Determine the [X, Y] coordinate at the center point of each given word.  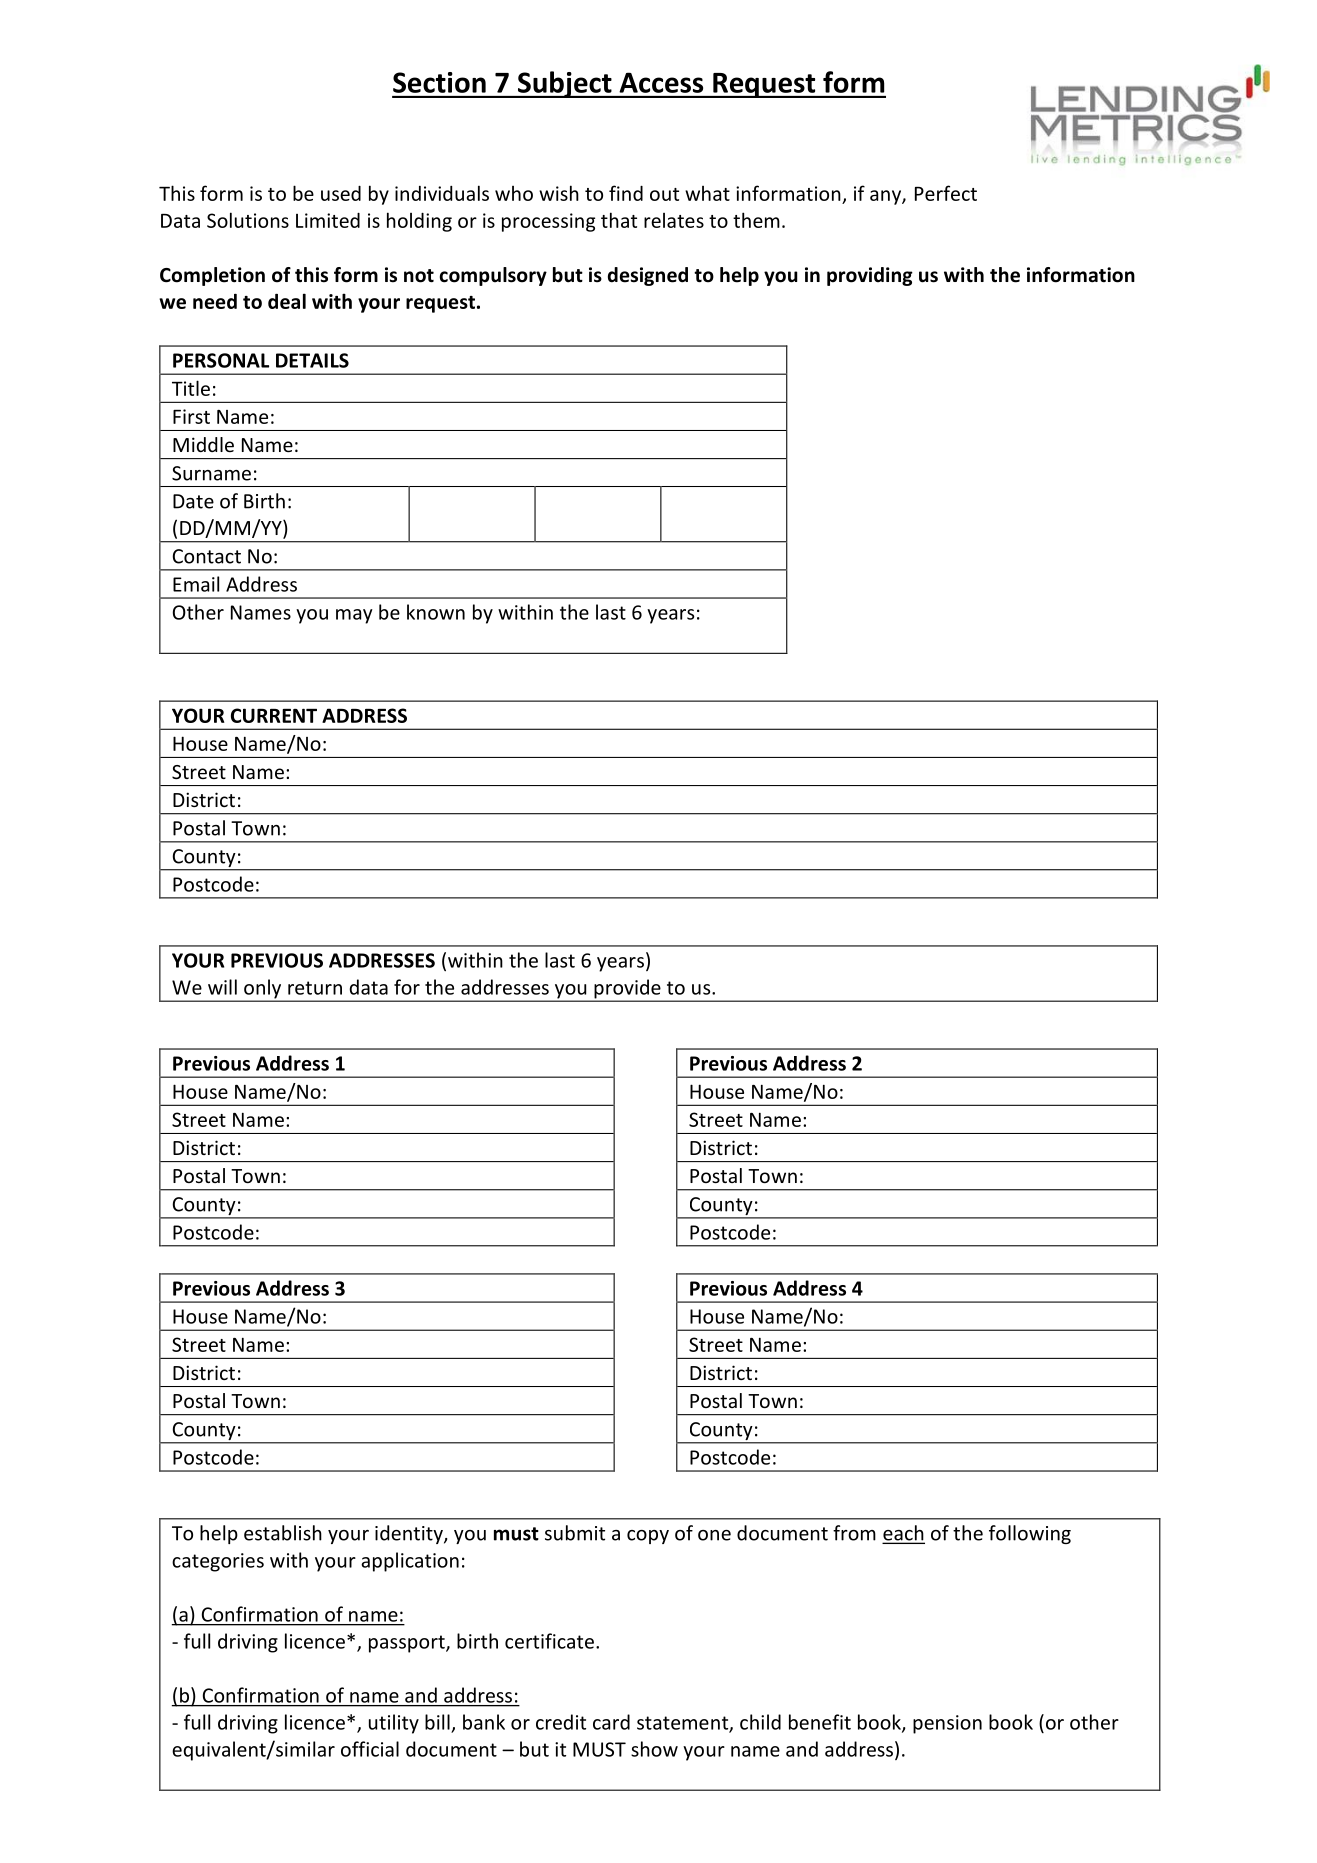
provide [627, 990]
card [611, 1722]
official [370, 1749]
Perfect [946, 193]
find [626, 193]
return [315, 988]
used [341, 193]
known [436, 612]
